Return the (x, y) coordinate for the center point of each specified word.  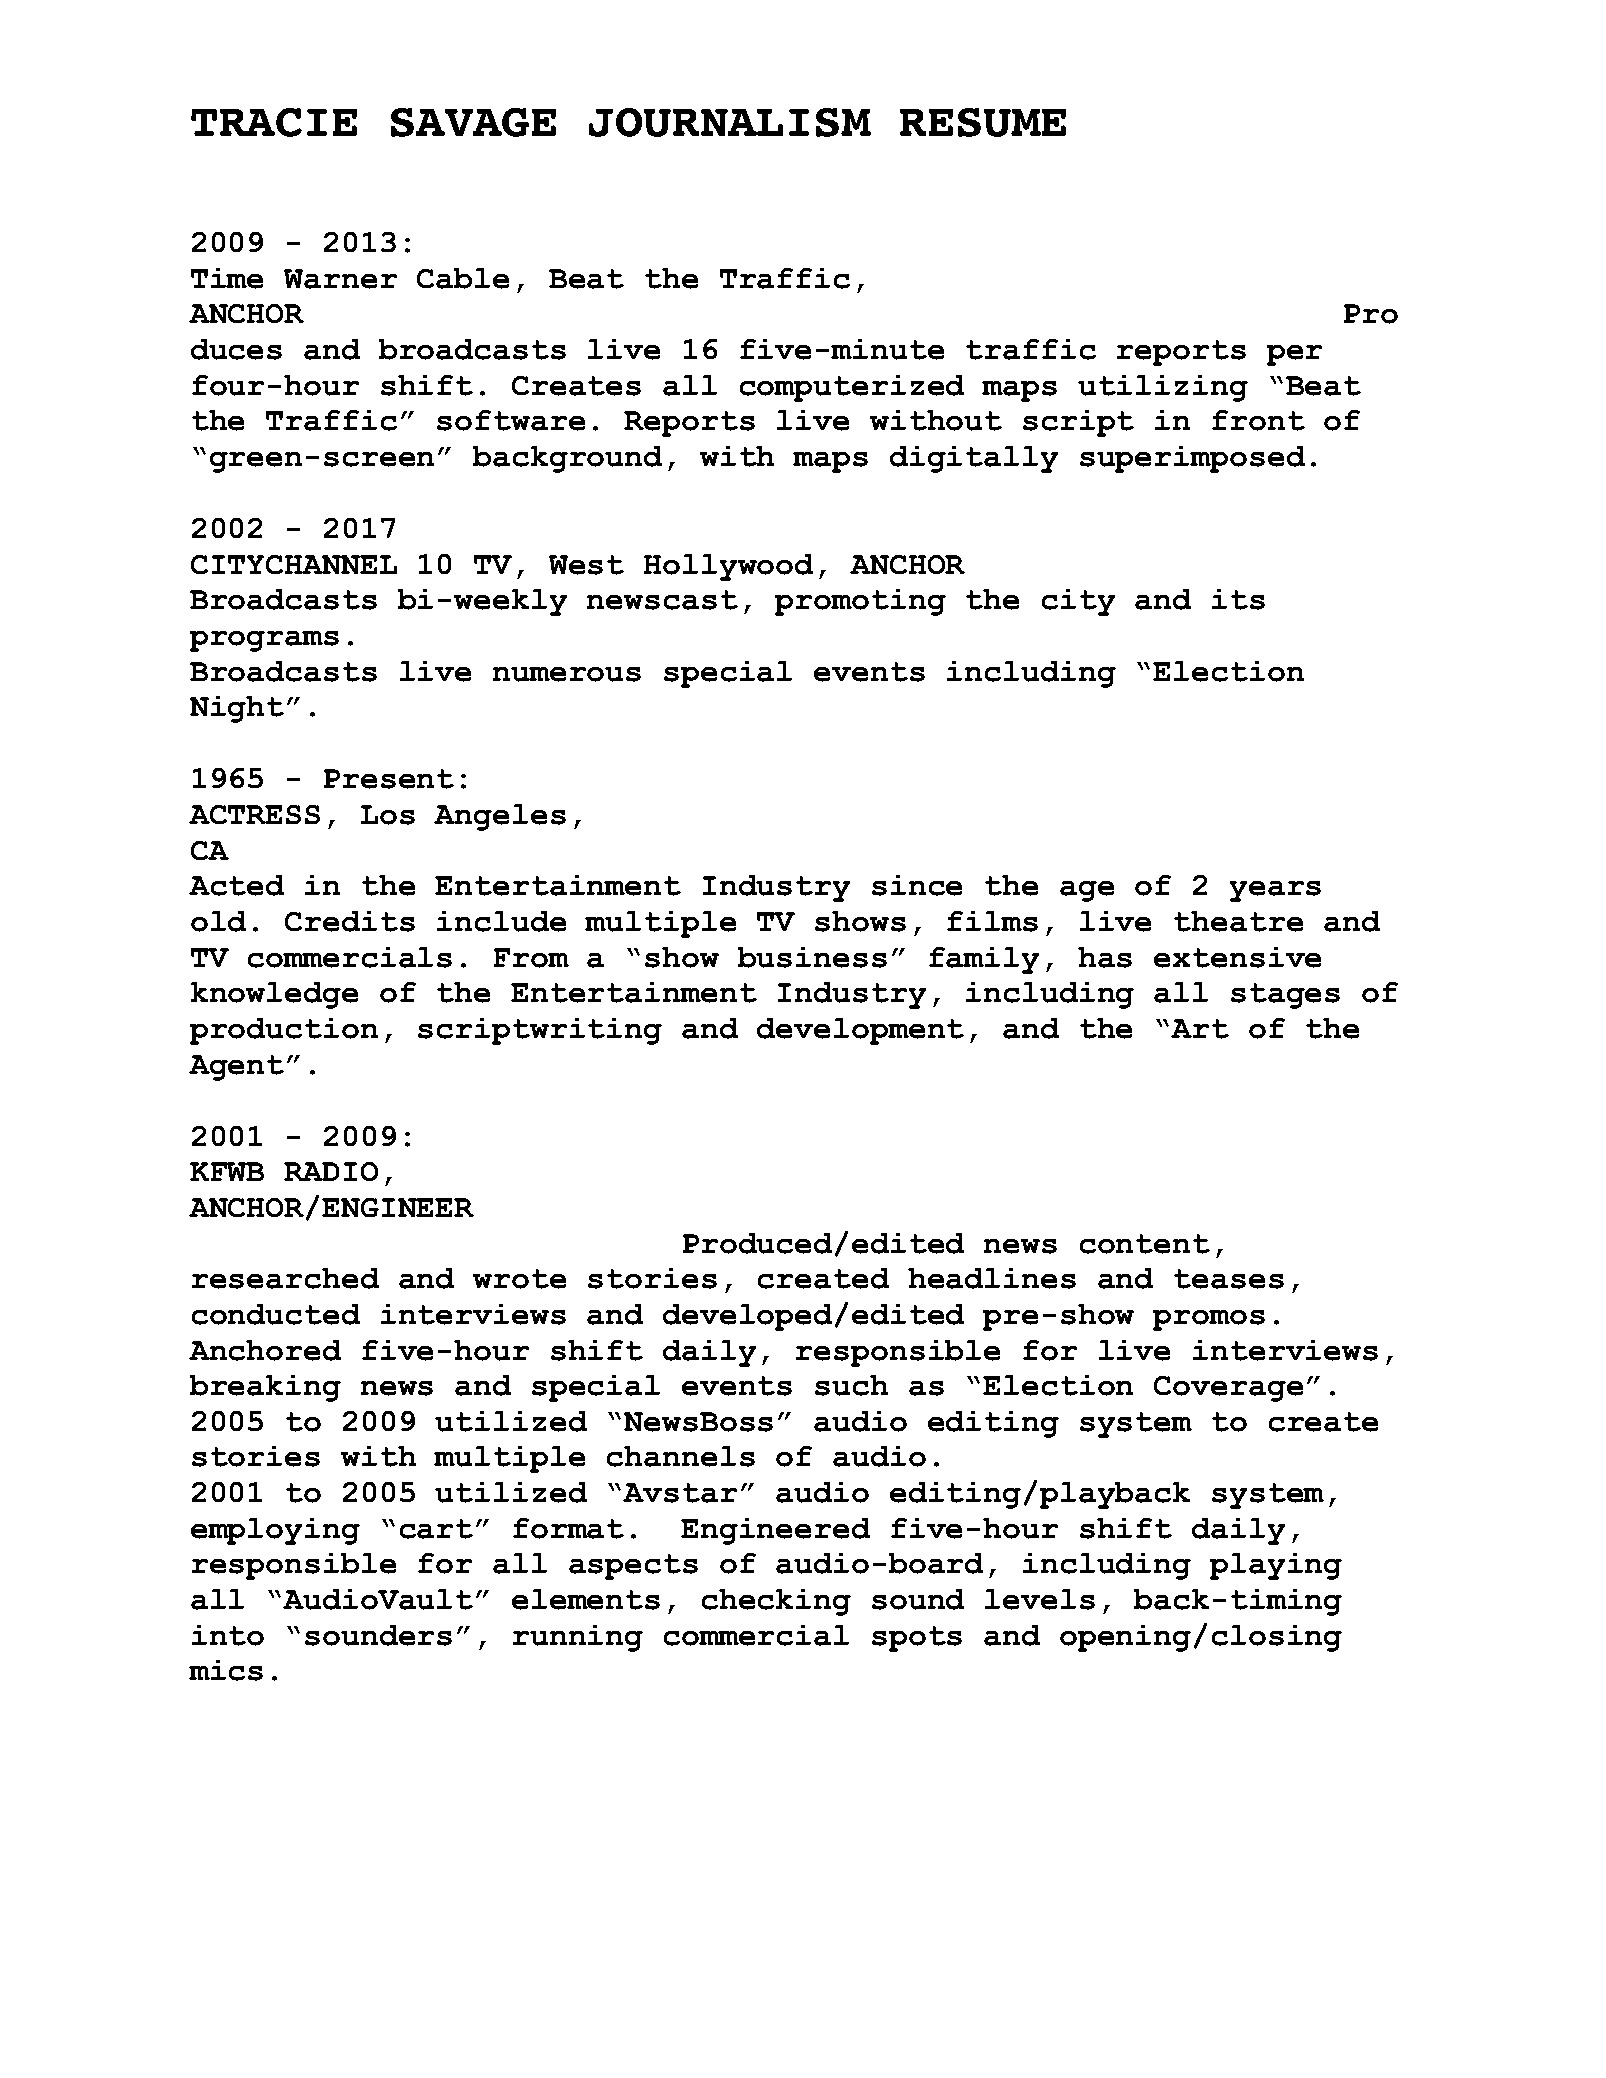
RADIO (331, 1171)
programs (264, 641)
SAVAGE (473, 122)
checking (776, 1602)
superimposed (1192, 459)
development (860, 1031)
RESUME (983, 122)
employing (275, 1531)
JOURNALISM (730, 122)
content (1145, 1244)
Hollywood (728, 567)
